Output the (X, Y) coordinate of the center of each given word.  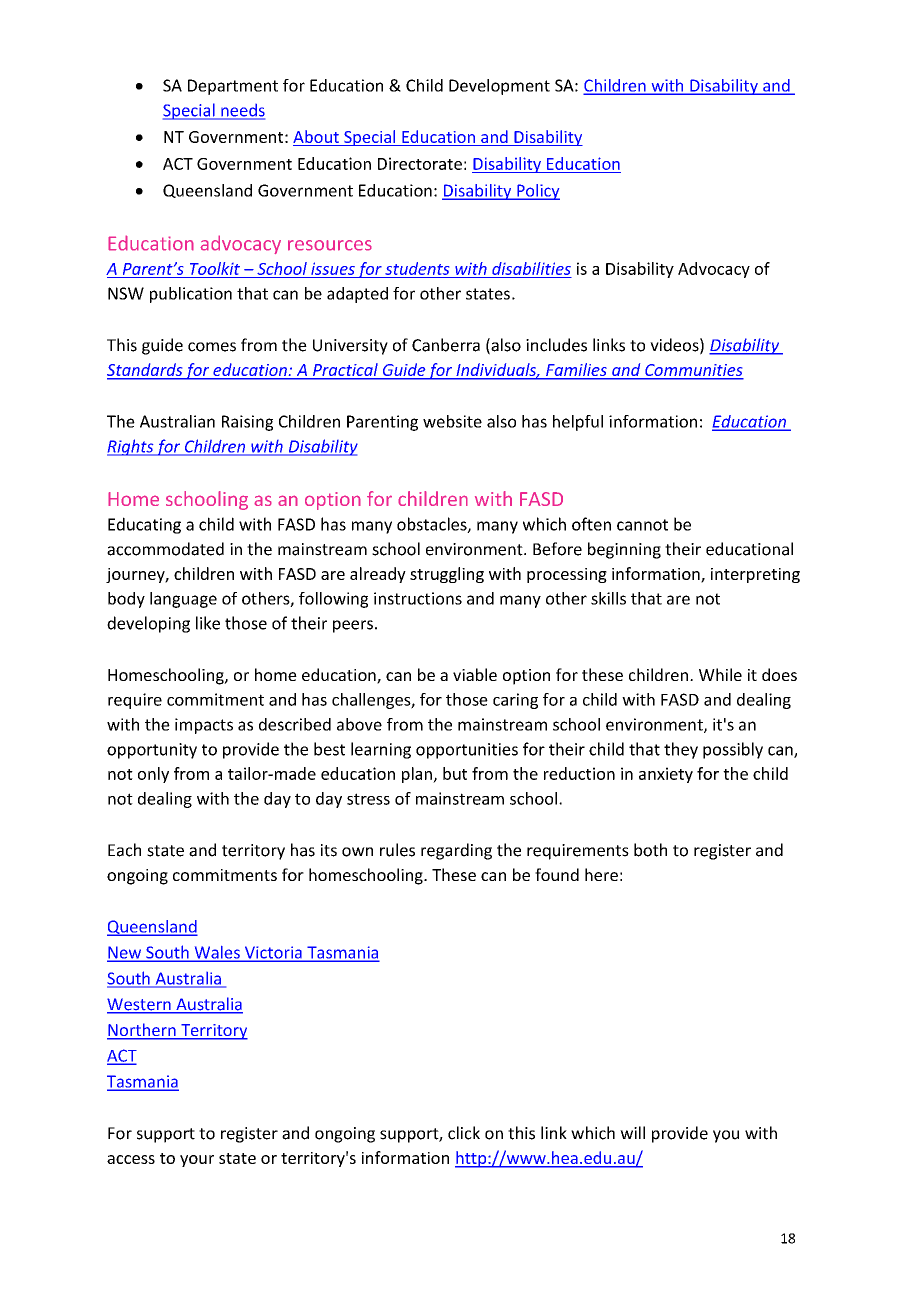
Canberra (446, 345)
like (208, 623)
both (650, 850)
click (464, 1133)
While (720, 674)
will (632, 1132)
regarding (456, 851)
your (197, 1161)
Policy (537, 192)
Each (124, 850)
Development (499, 87)
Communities (693, 371)
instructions (418, 598)
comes (212, 347)
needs (242, 111)
